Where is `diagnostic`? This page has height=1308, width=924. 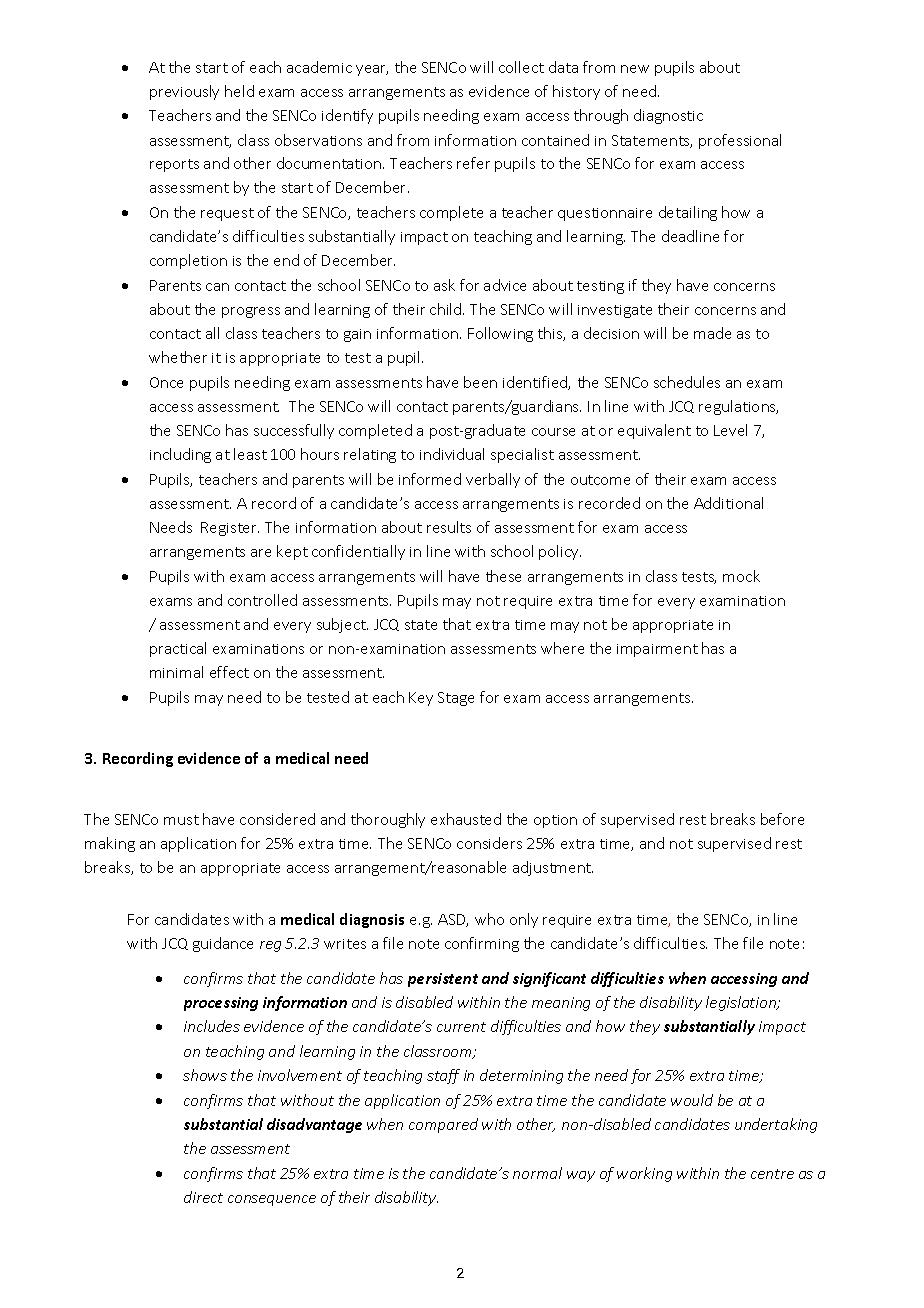 diagnostic is located at coordinates (668, 116).
